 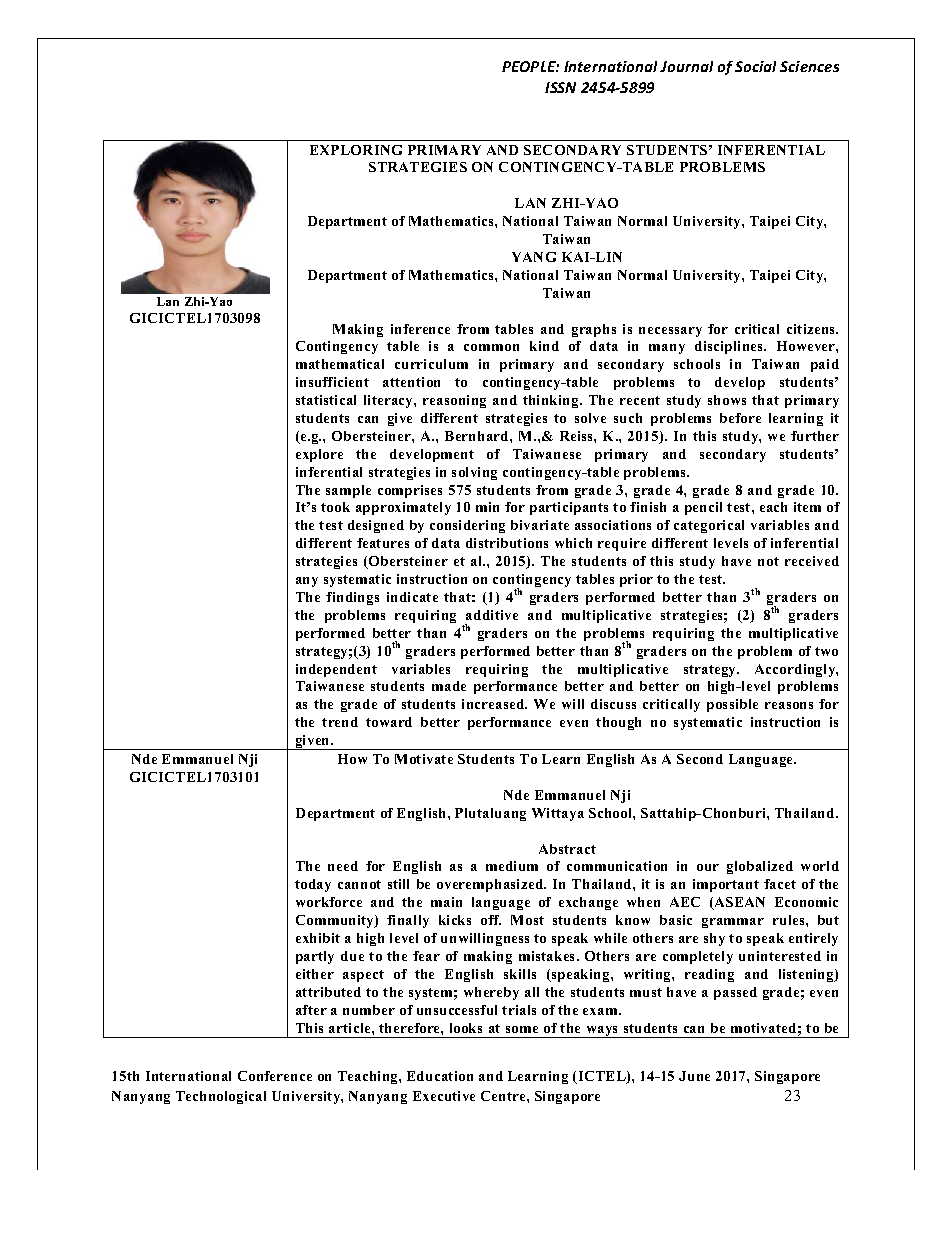 I want to click on statistical, so click(x=326, y=400).
